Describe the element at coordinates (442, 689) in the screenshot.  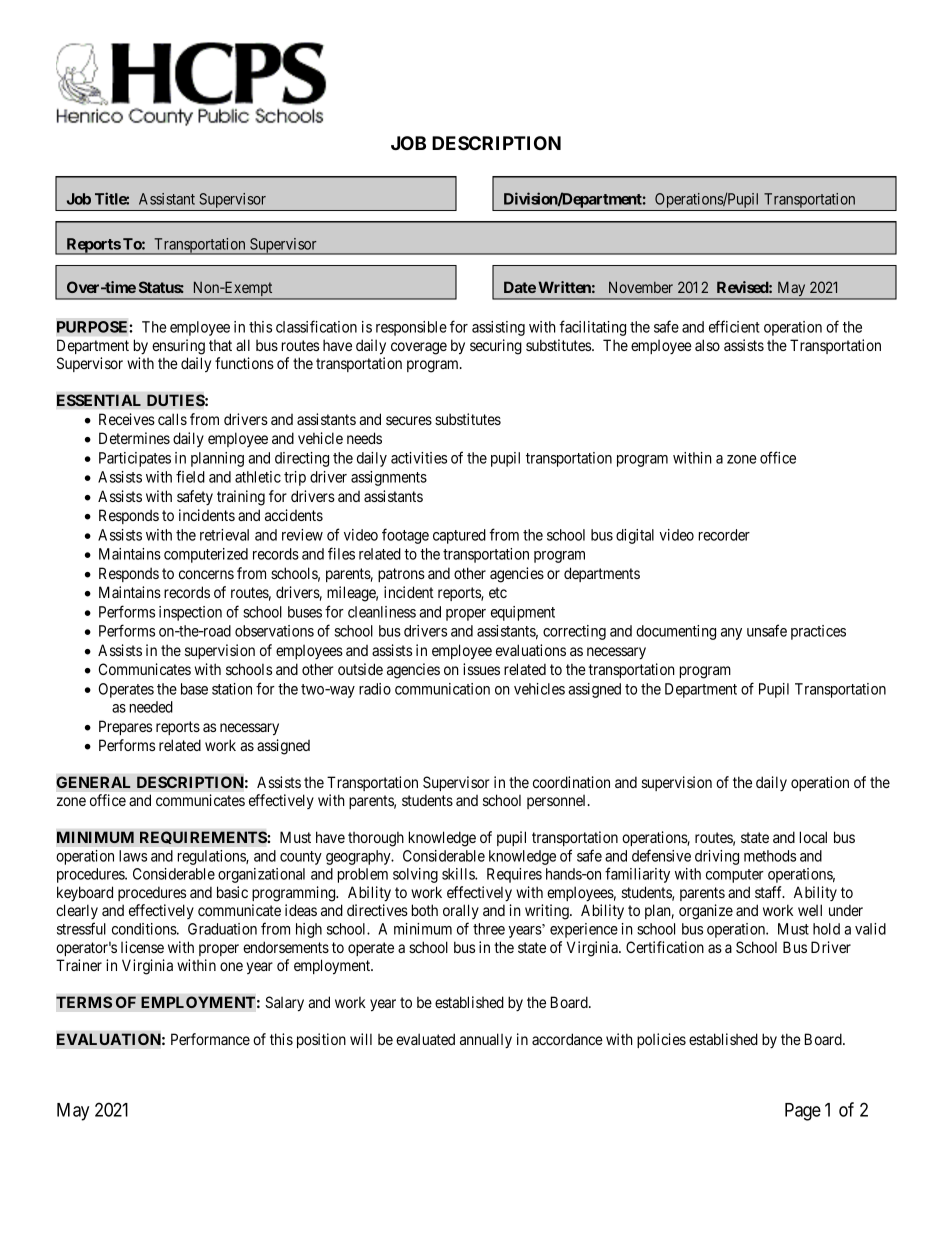
I see `communication` at that location.
